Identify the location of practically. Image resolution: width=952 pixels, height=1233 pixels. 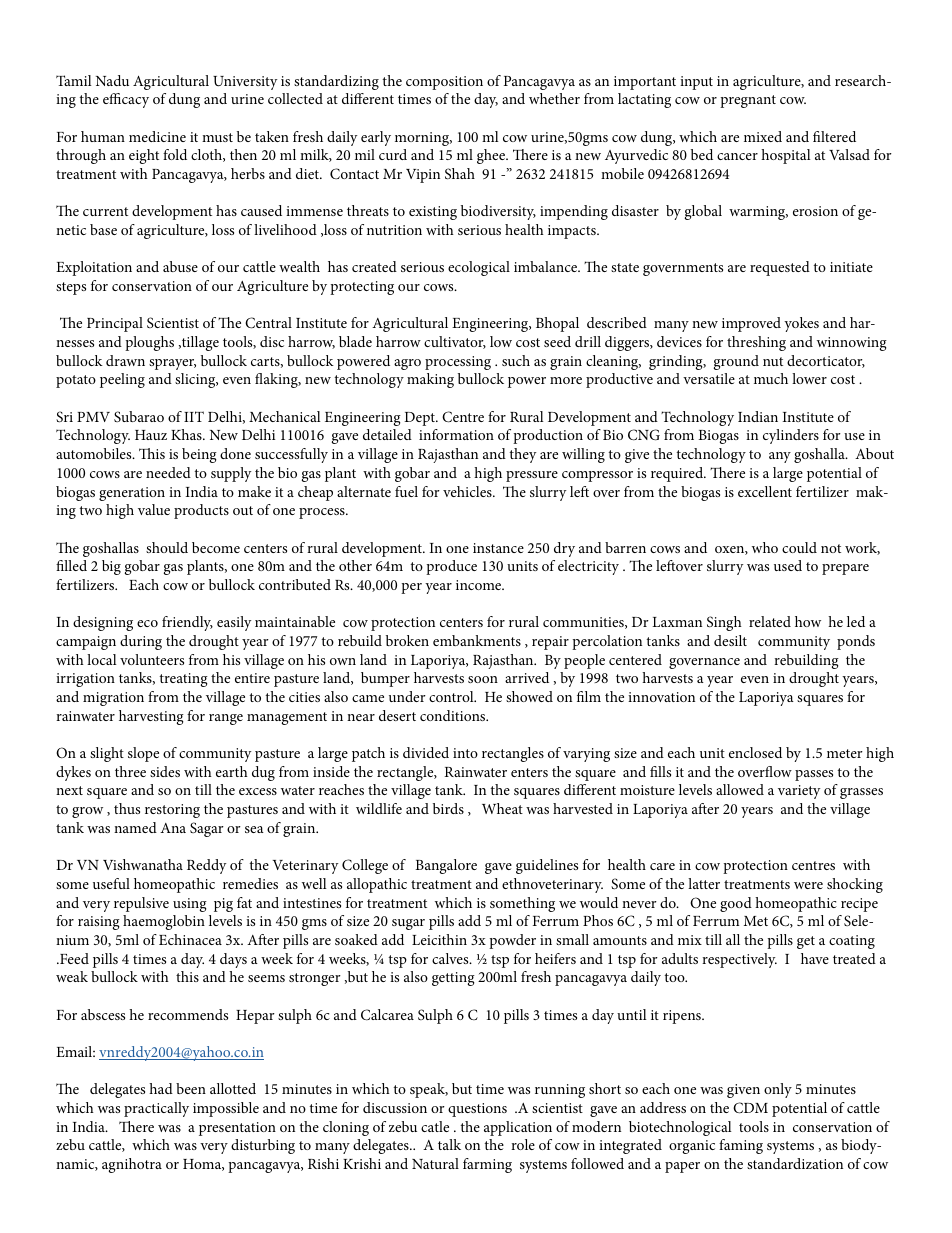
(156, 1109).
